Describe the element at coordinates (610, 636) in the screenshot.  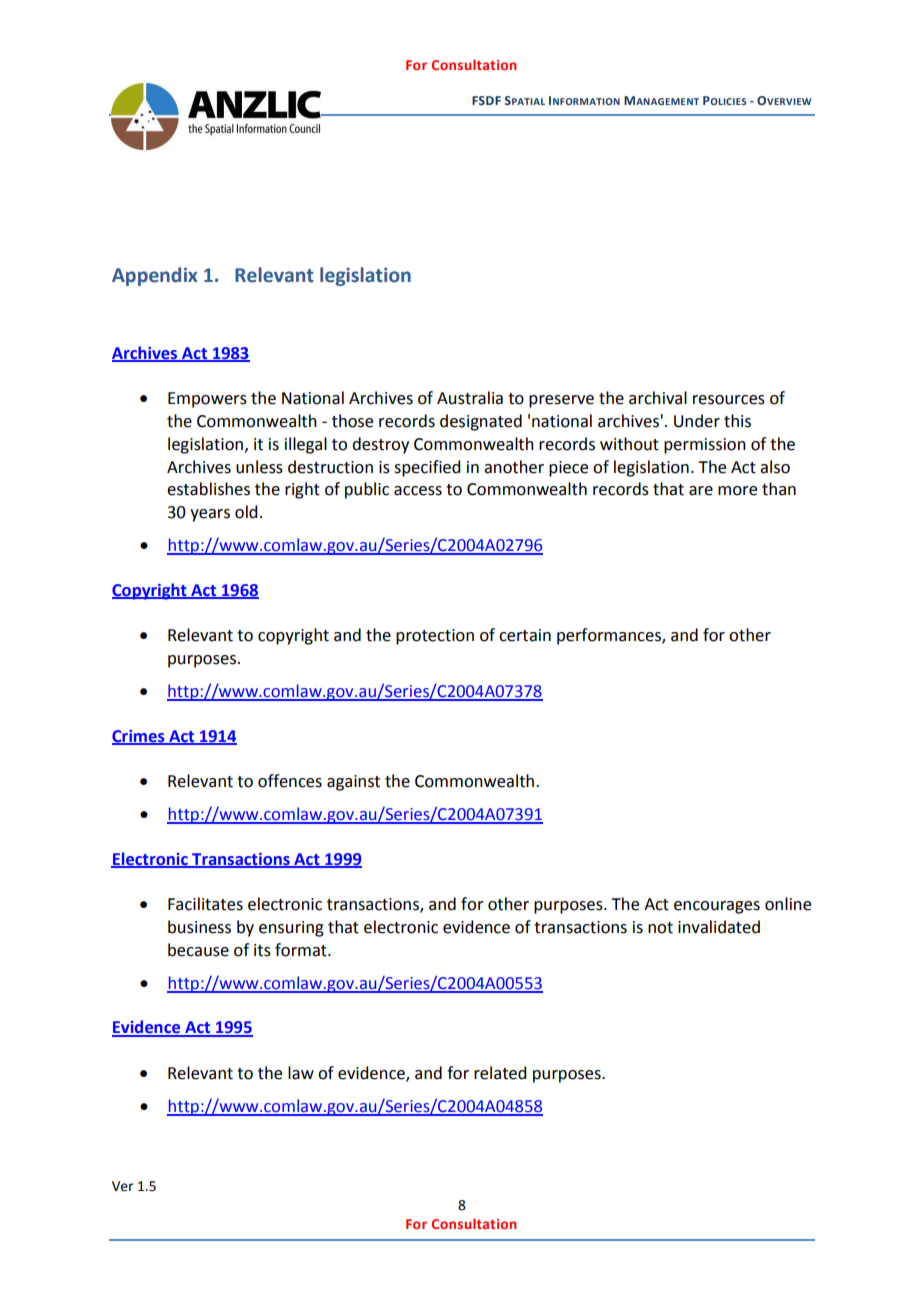
I see `performances` at that location.
